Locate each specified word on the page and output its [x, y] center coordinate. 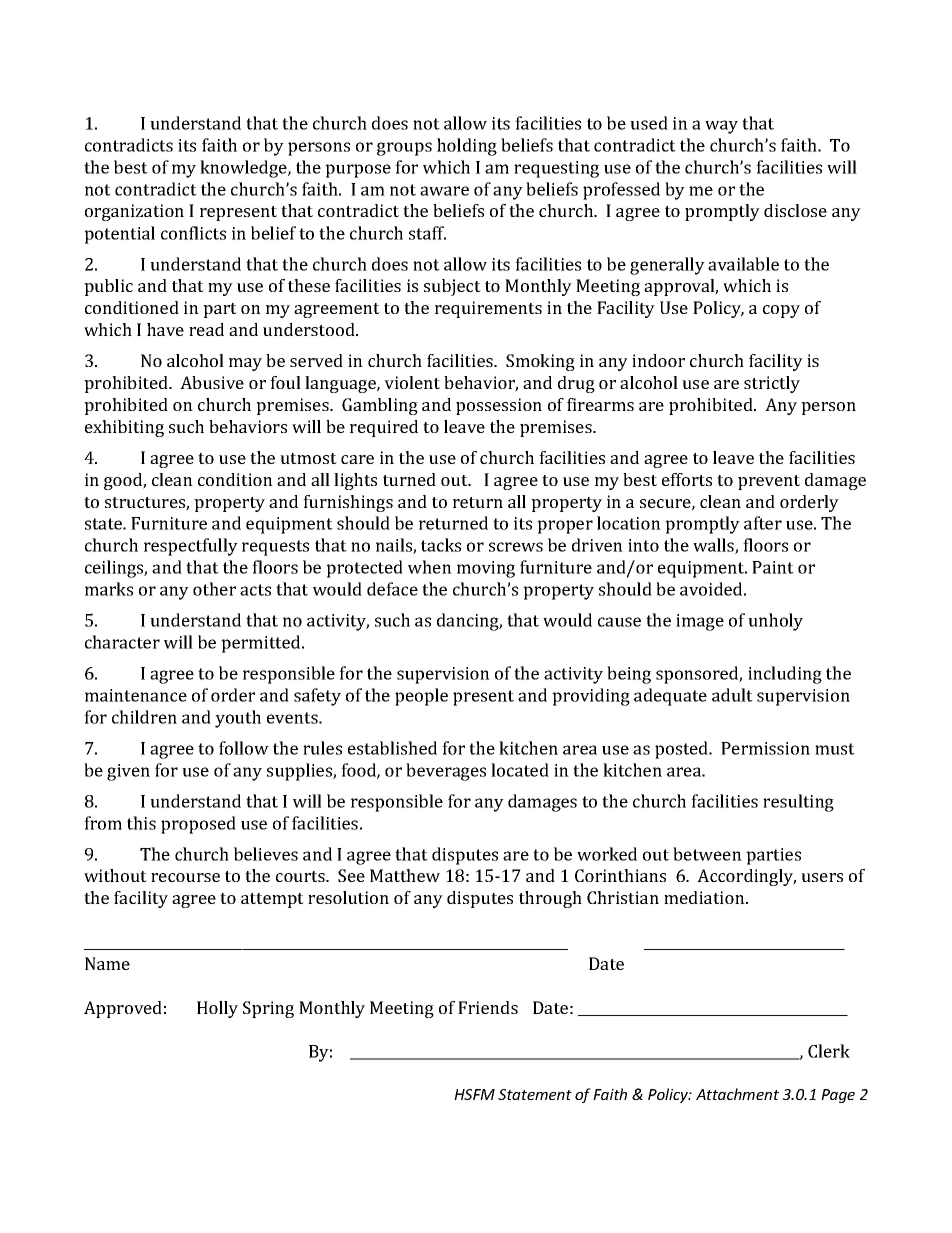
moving [486, 569]
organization [134, 212]
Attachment [737, 1094]
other [214, 589]
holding [467, 147]
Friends [488, 1007]
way [721, 127]
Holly [217, 1009]
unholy [775, 622]
